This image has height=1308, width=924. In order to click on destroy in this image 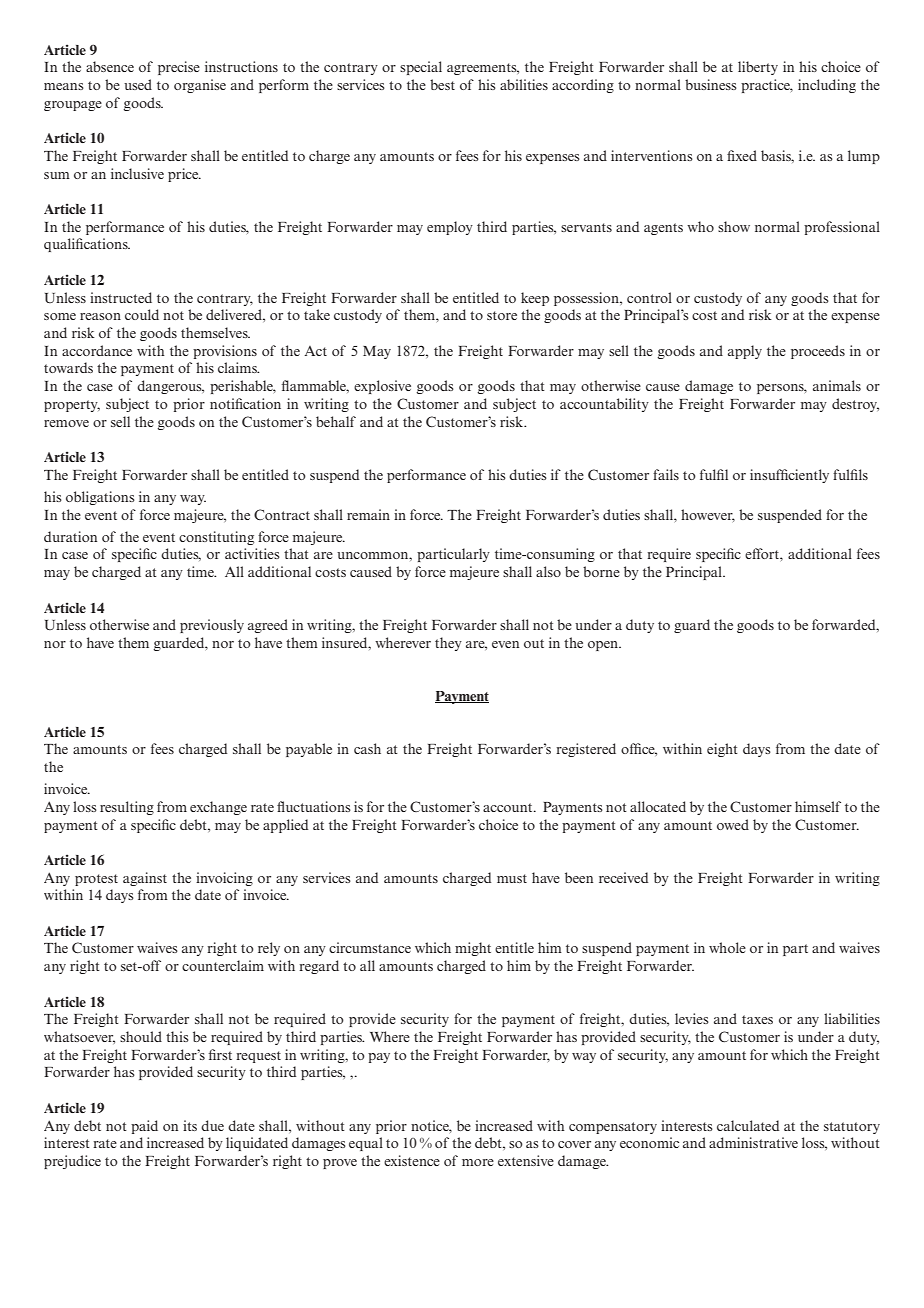, I will do `click(855, 405)`.
